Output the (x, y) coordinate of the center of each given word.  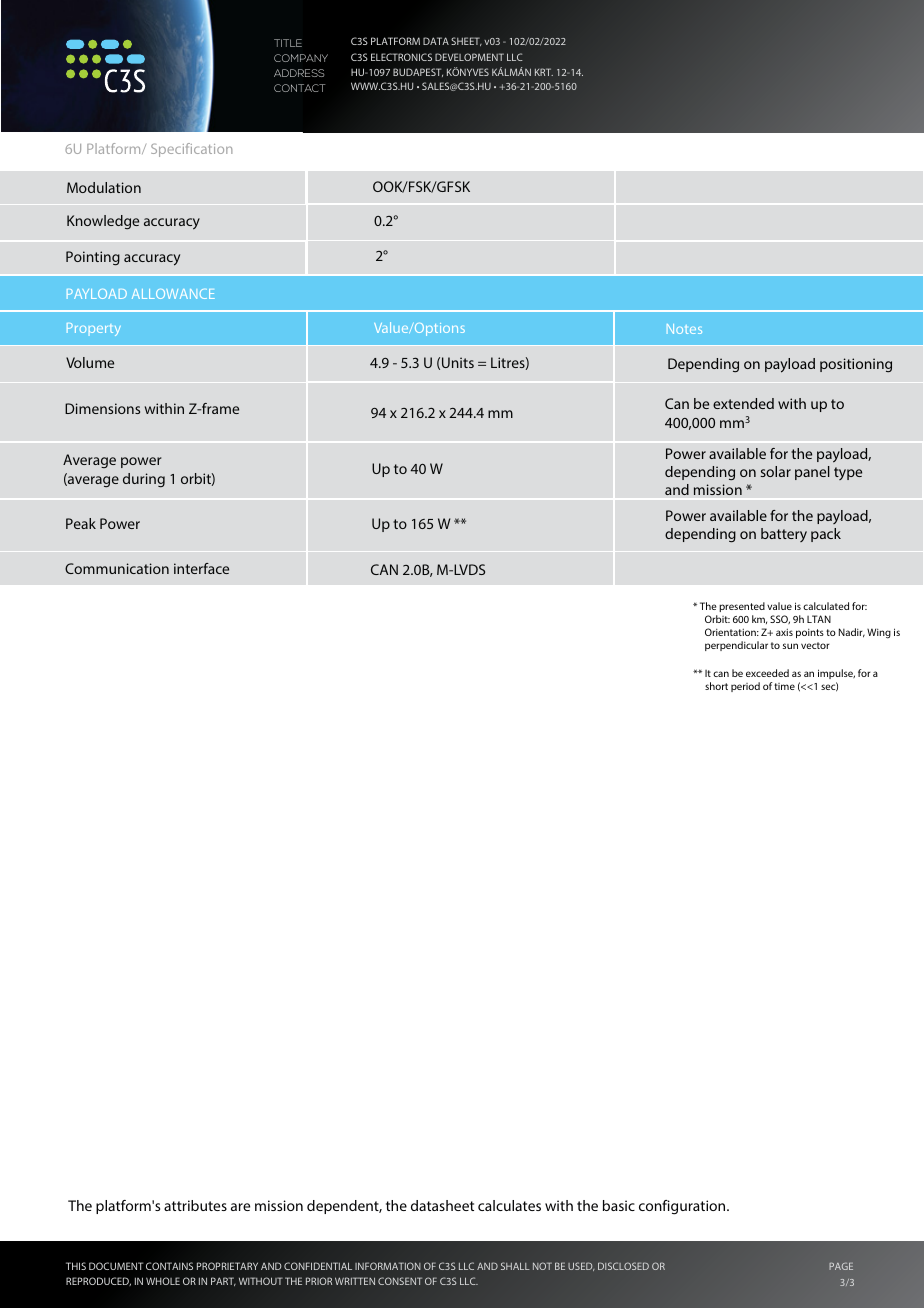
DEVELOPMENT (469, 57)
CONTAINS (169, 1266)
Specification (191, 150)
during (144, 480)
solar (776, 471)
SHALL (515, 1266)
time (784, 686)
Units (458, 362)
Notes (684, 329)
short (716, 686)
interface (201, 568)
